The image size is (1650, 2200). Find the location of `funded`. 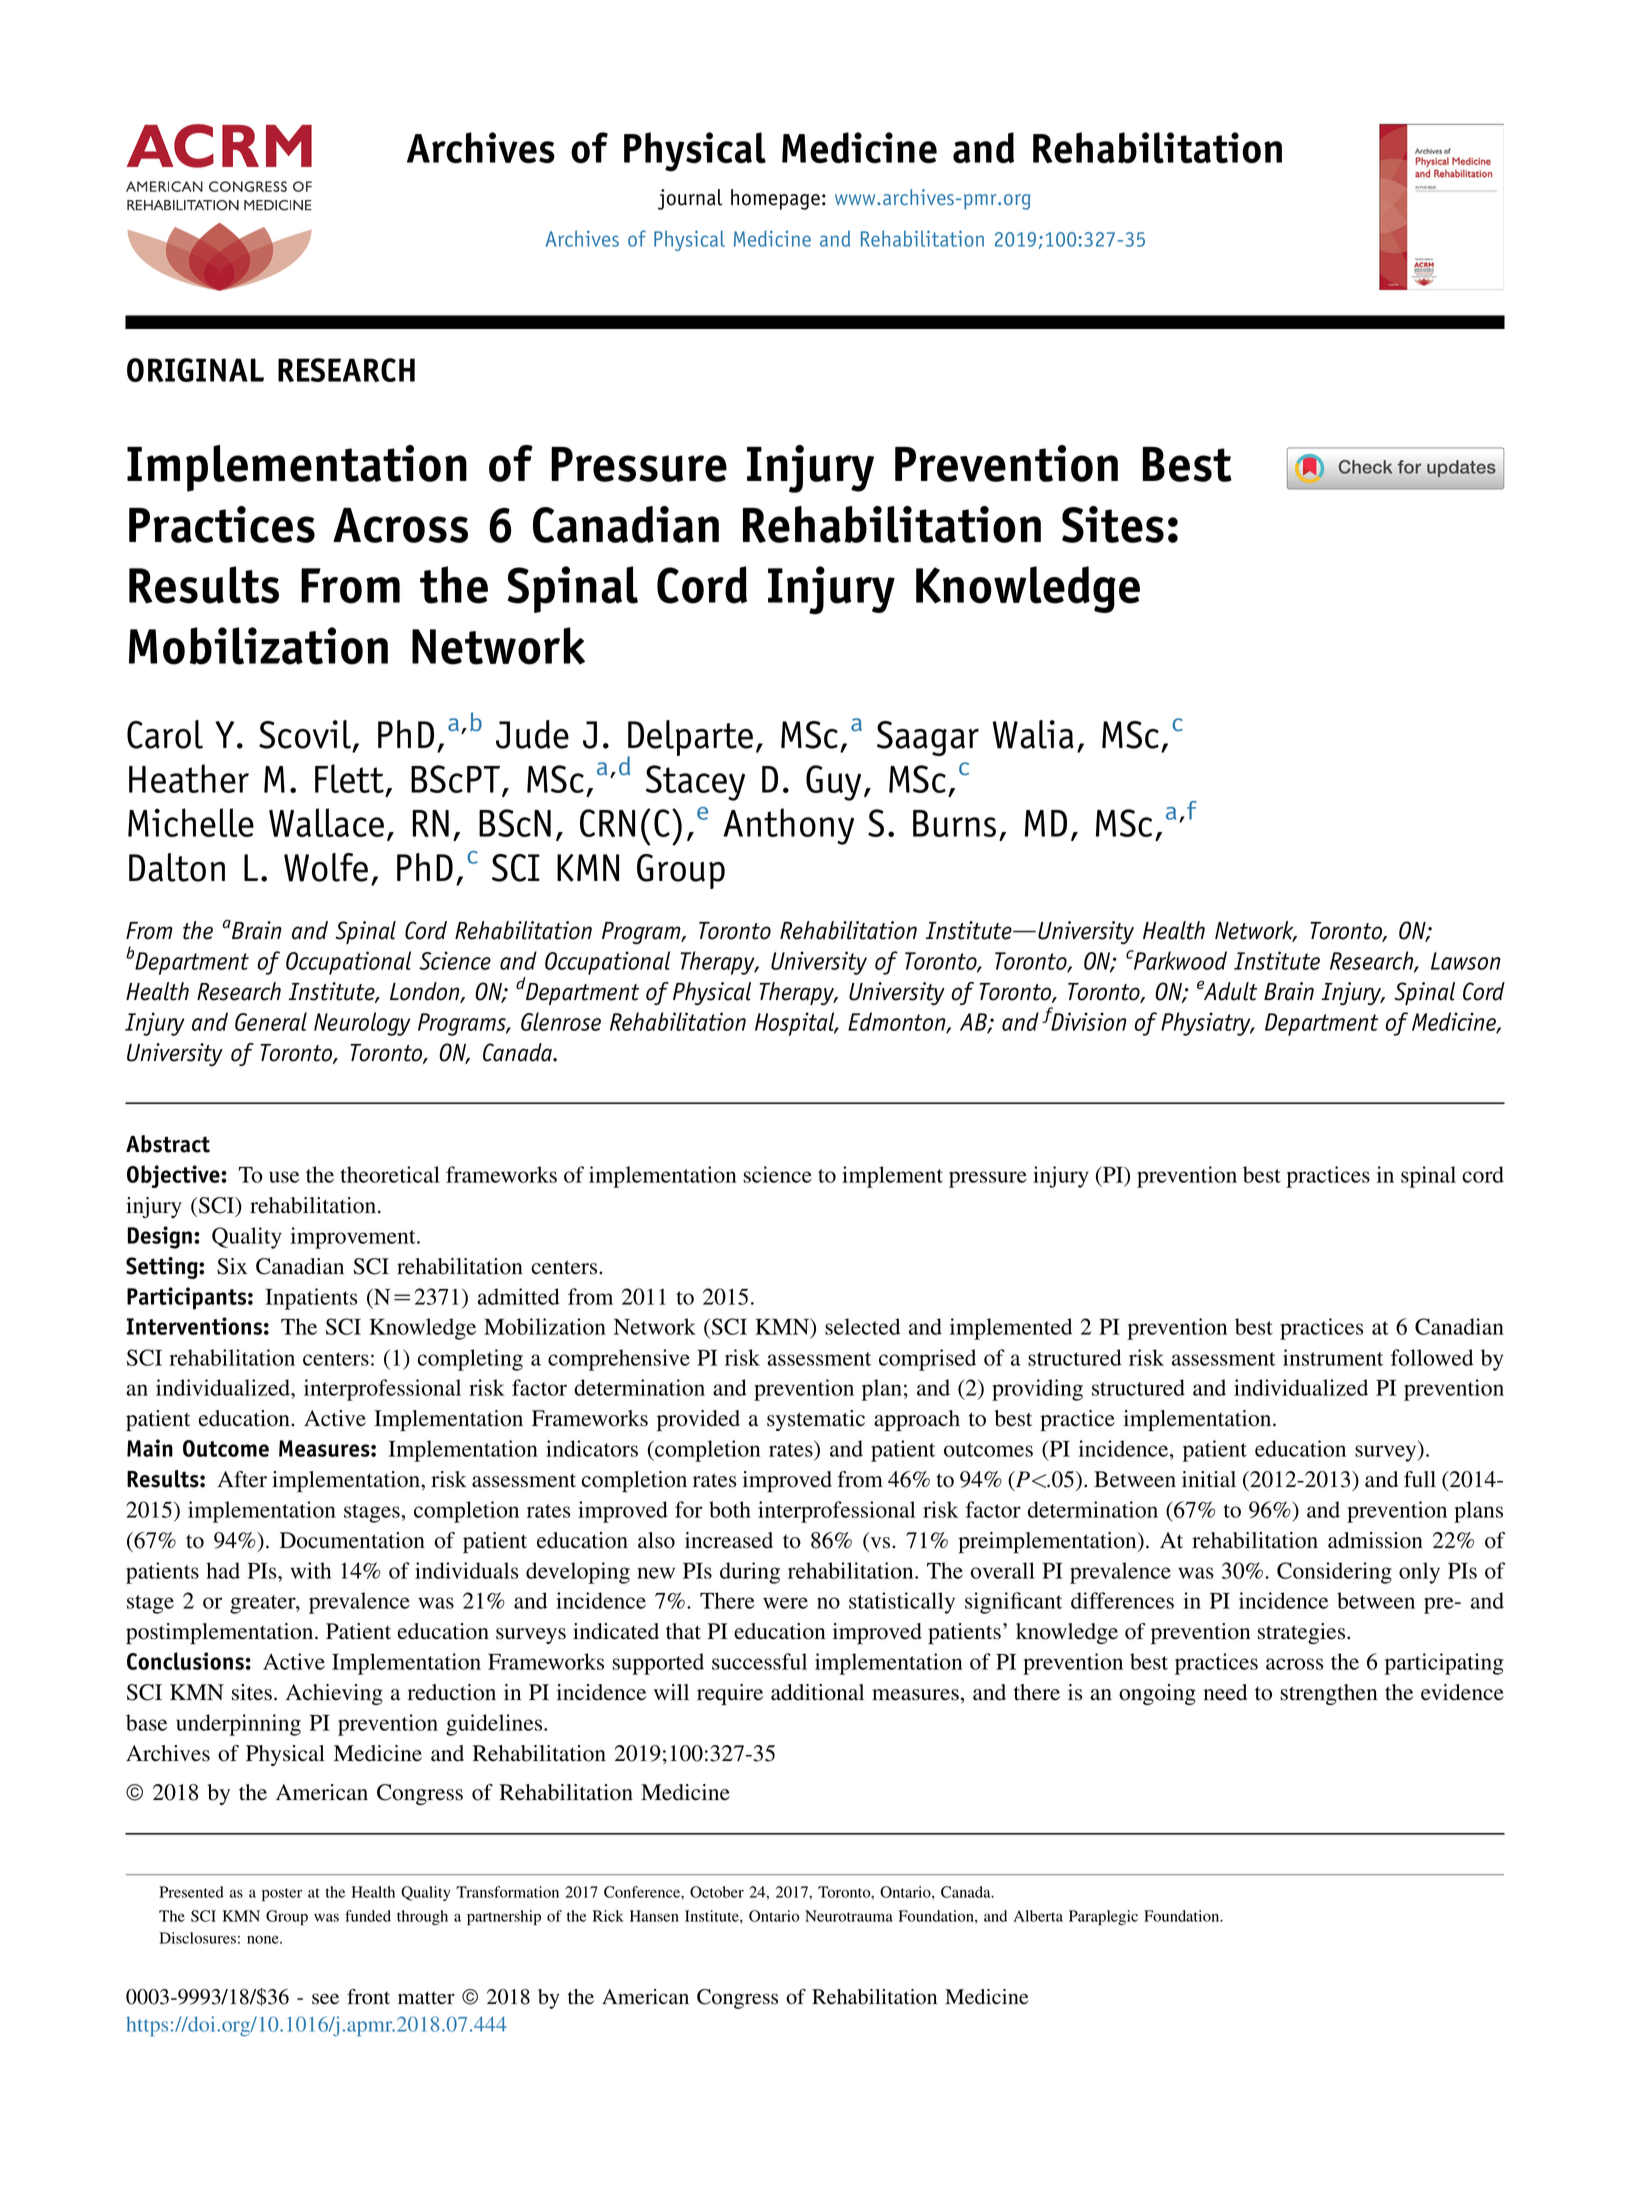

funded is located at coordinates (368, 1916).
